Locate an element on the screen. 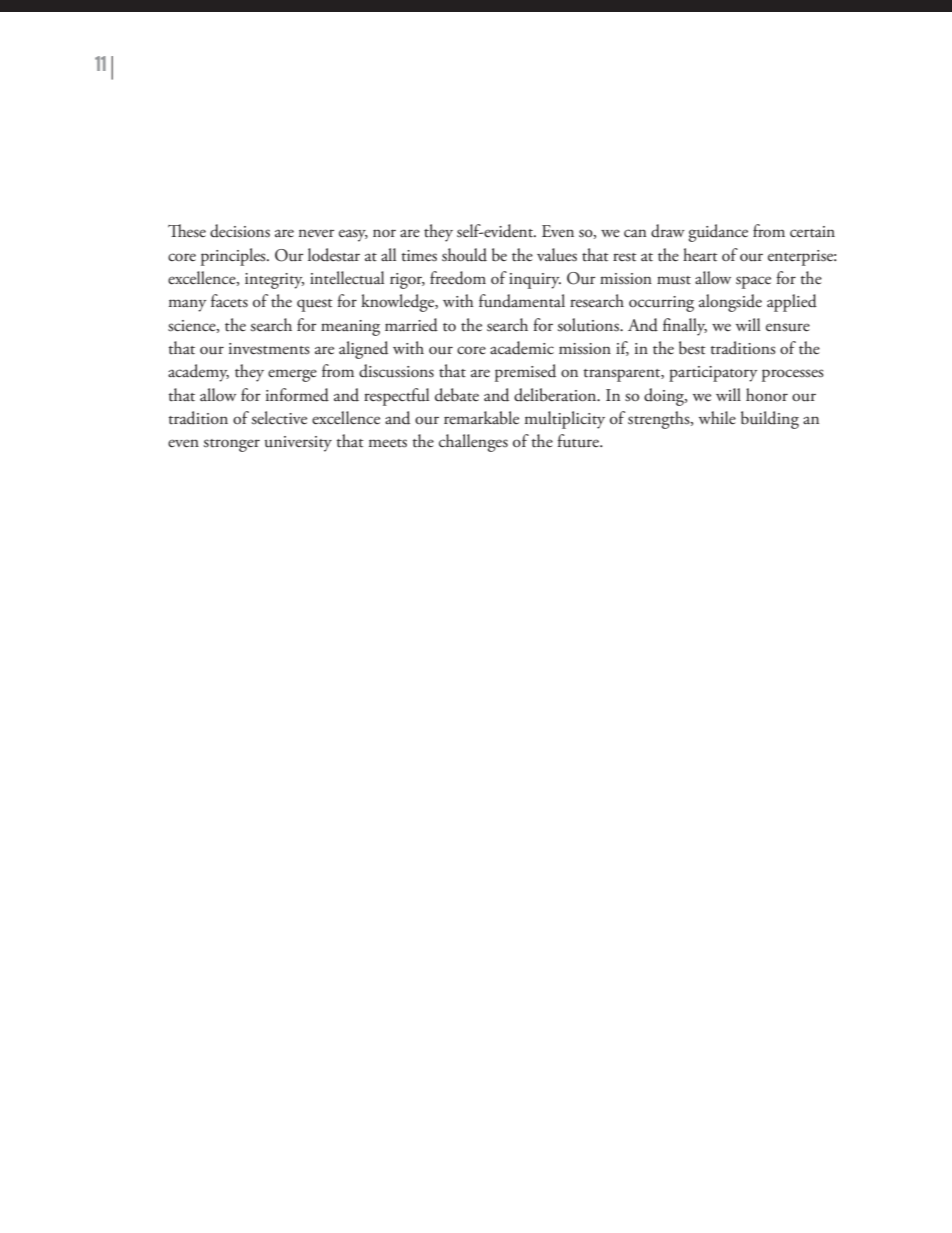 The image size is (952, 1233). university is located at coordinates (298, 444).
